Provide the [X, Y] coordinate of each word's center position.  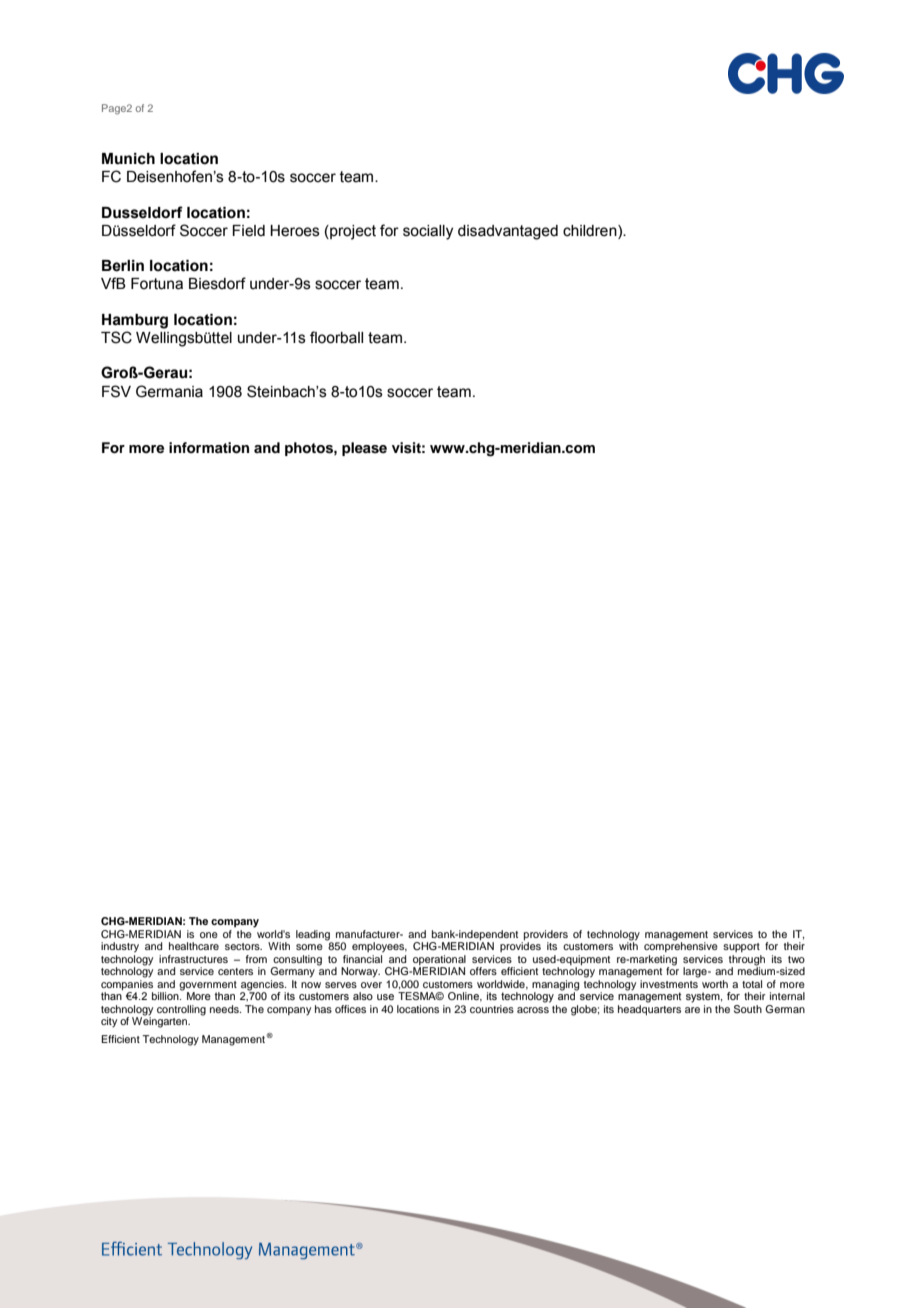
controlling [181, 1010]
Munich [128, 159]
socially [428, 232]
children [591, 232]
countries [492, 1009]
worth [715, 984]
